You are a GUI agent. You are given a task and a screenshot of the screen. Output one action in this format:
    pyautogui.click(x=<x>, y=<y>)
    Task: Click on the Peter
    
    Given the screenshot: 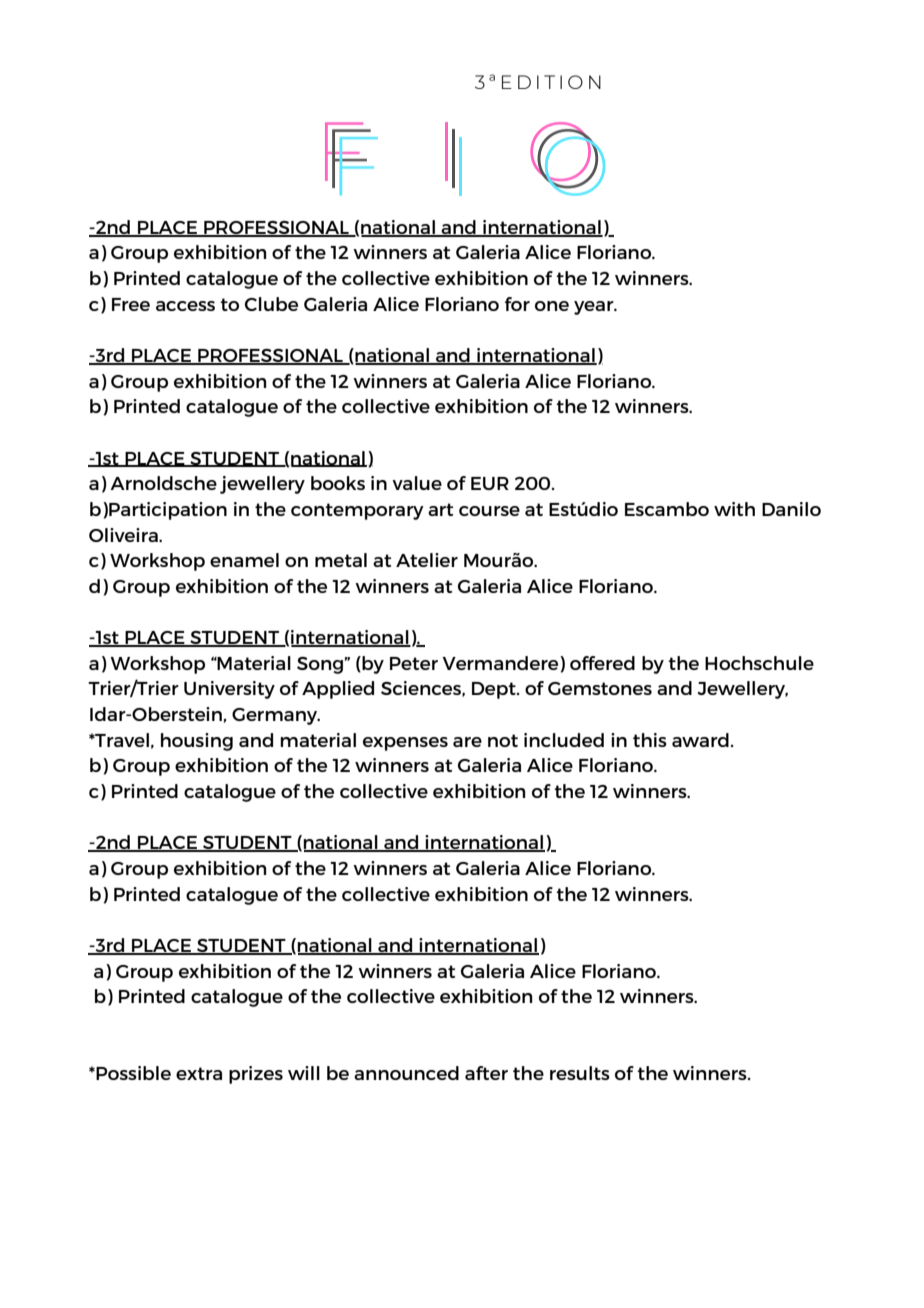 What is the action you would take?
    pyautogui.click(x=414, y=663)
